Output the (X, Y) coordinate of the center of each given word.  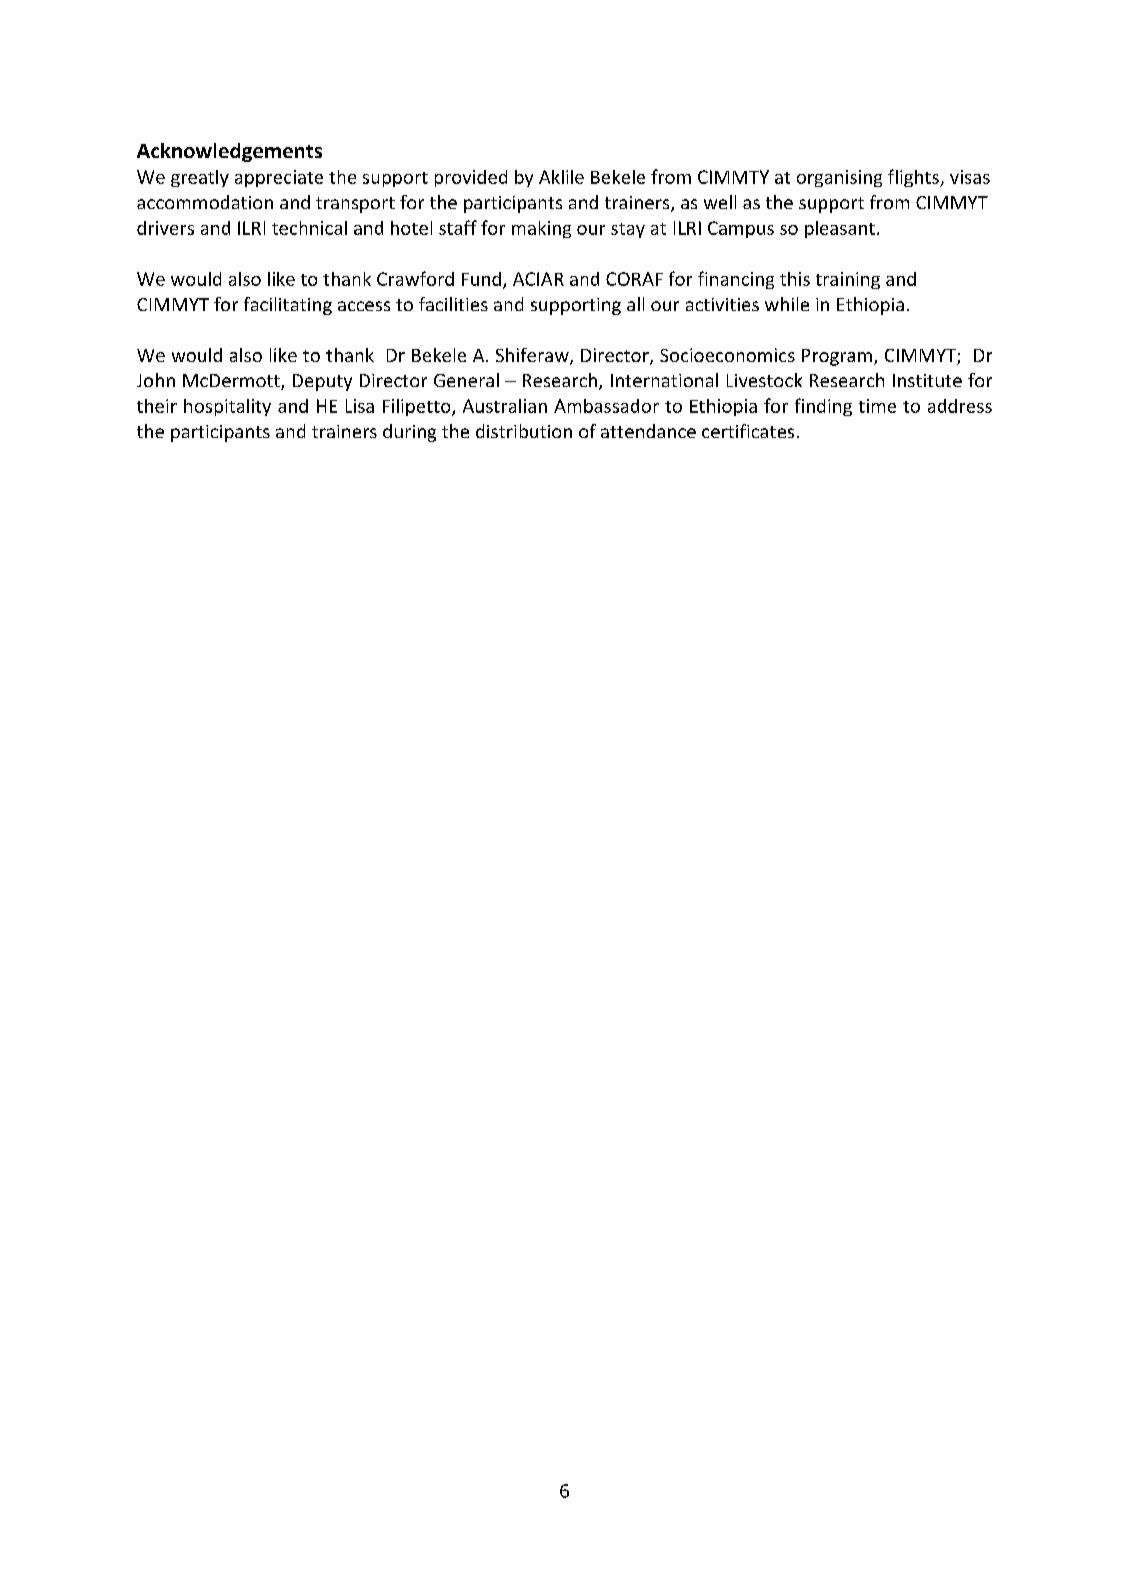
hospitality (227, 407)
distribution (524, 431)
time (877, 406)
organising (839, 178)
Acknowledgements (229, 152)
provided (471, 178)
